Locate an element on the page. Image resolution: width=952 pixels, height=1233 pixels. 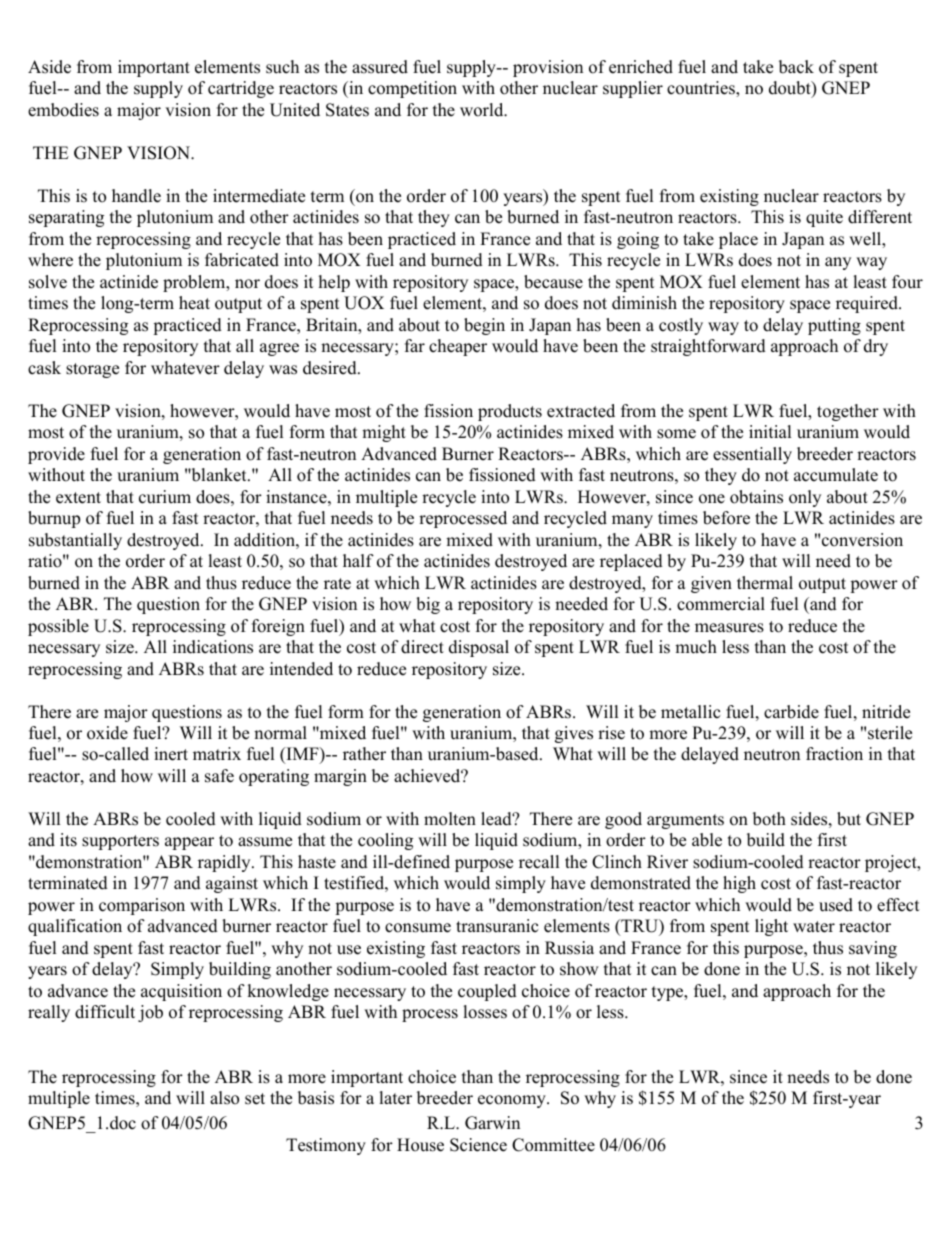
begin is located at coordinates (484, 326).
